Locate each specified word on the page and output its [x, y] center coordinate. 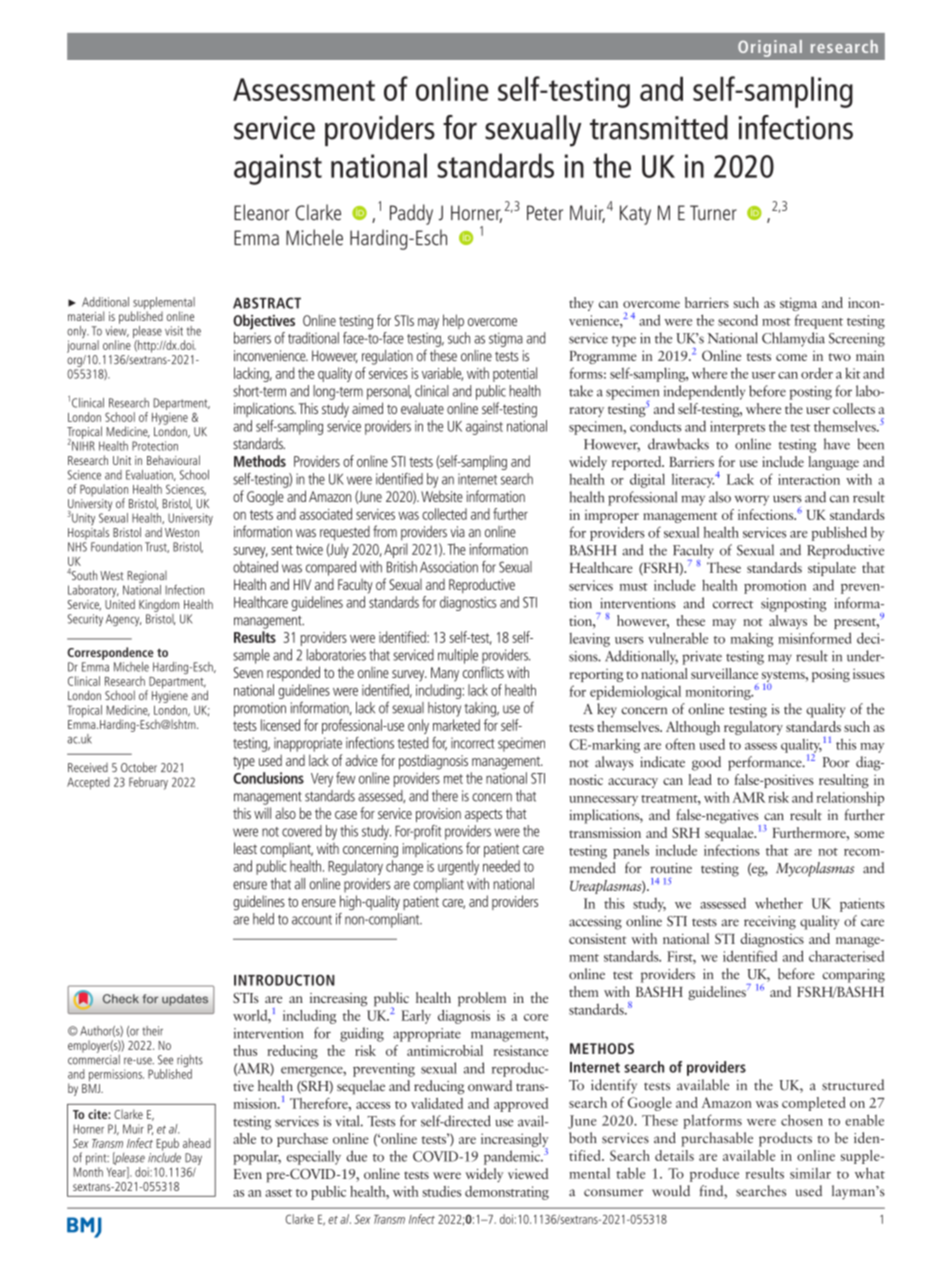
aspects [483, 815]
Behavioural [173, 460]
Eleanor [261, 212]
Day [192, 1160]
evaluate [422, 408]
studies [441, 1191]
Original [770, 48]
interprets [737, 428]
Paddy [411, 214]
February [148, 783]
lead [700, 779]
